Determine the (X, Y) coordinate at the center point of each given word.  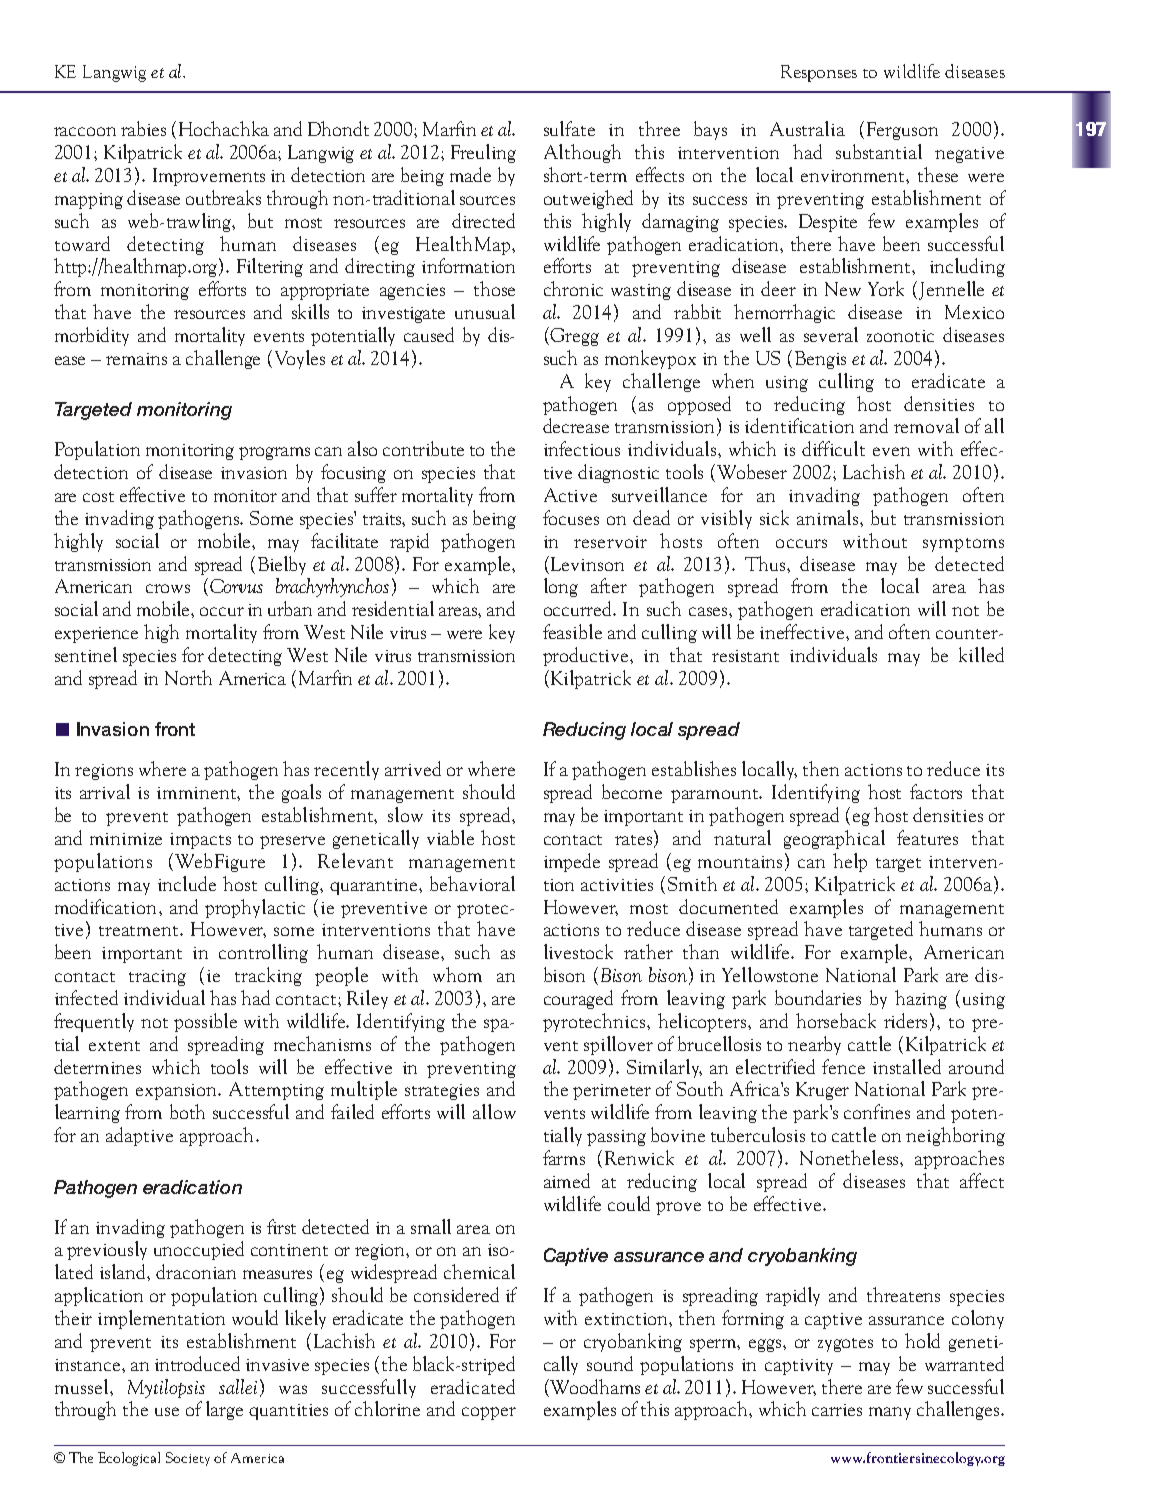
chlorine (387, 1408)
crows (168, 588)
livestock (578, 951)
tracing (157, 978)
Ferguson (902, 131)
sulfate (569, 128)
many (890, 1413)
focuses (571, 517)
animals (829, 517)
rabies (143, 128)
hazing (921, 999)
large (224, 1410)
